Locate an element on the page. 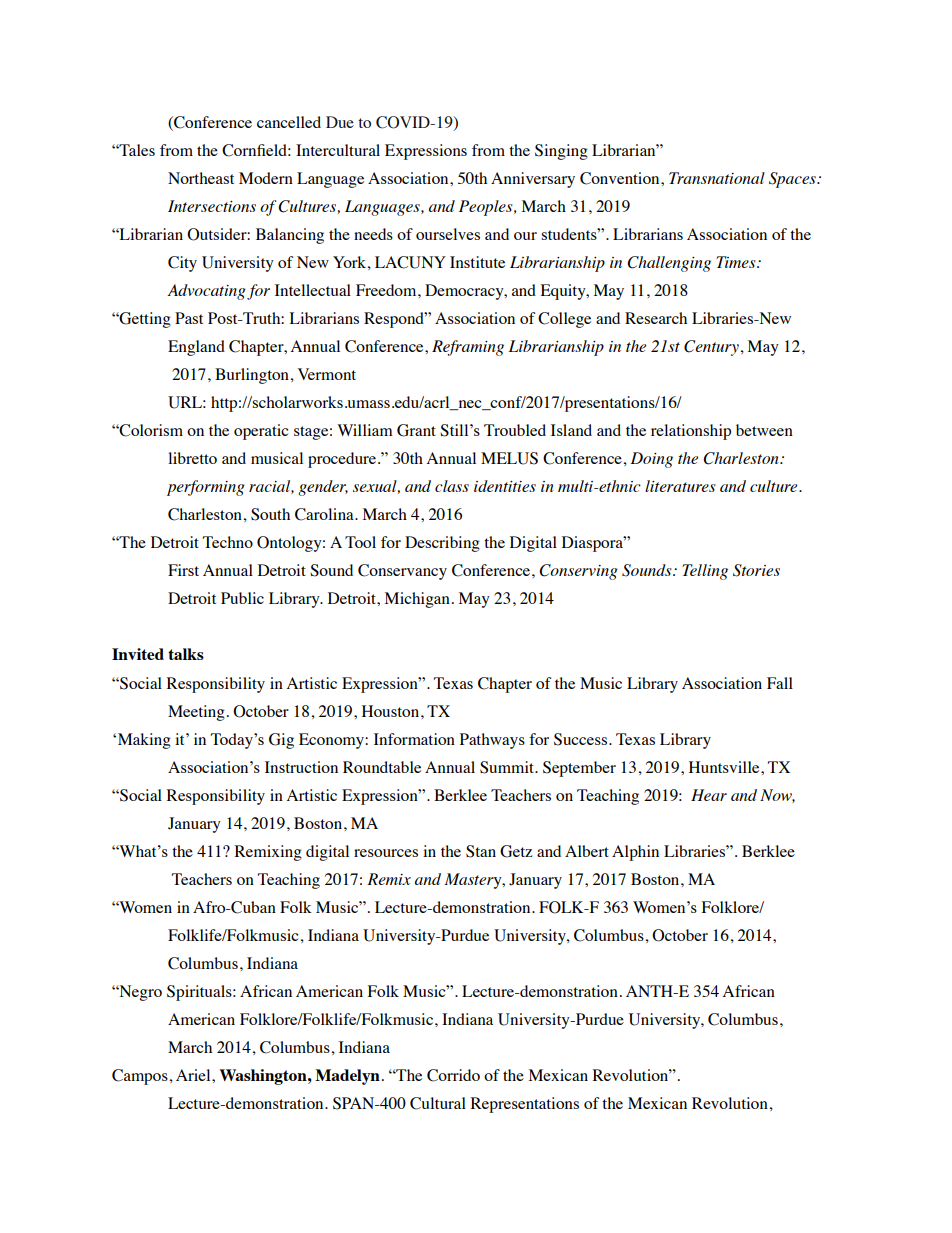 The height and width of the page is (1233, 952). Northeast is located at coordinates (201, 178).
